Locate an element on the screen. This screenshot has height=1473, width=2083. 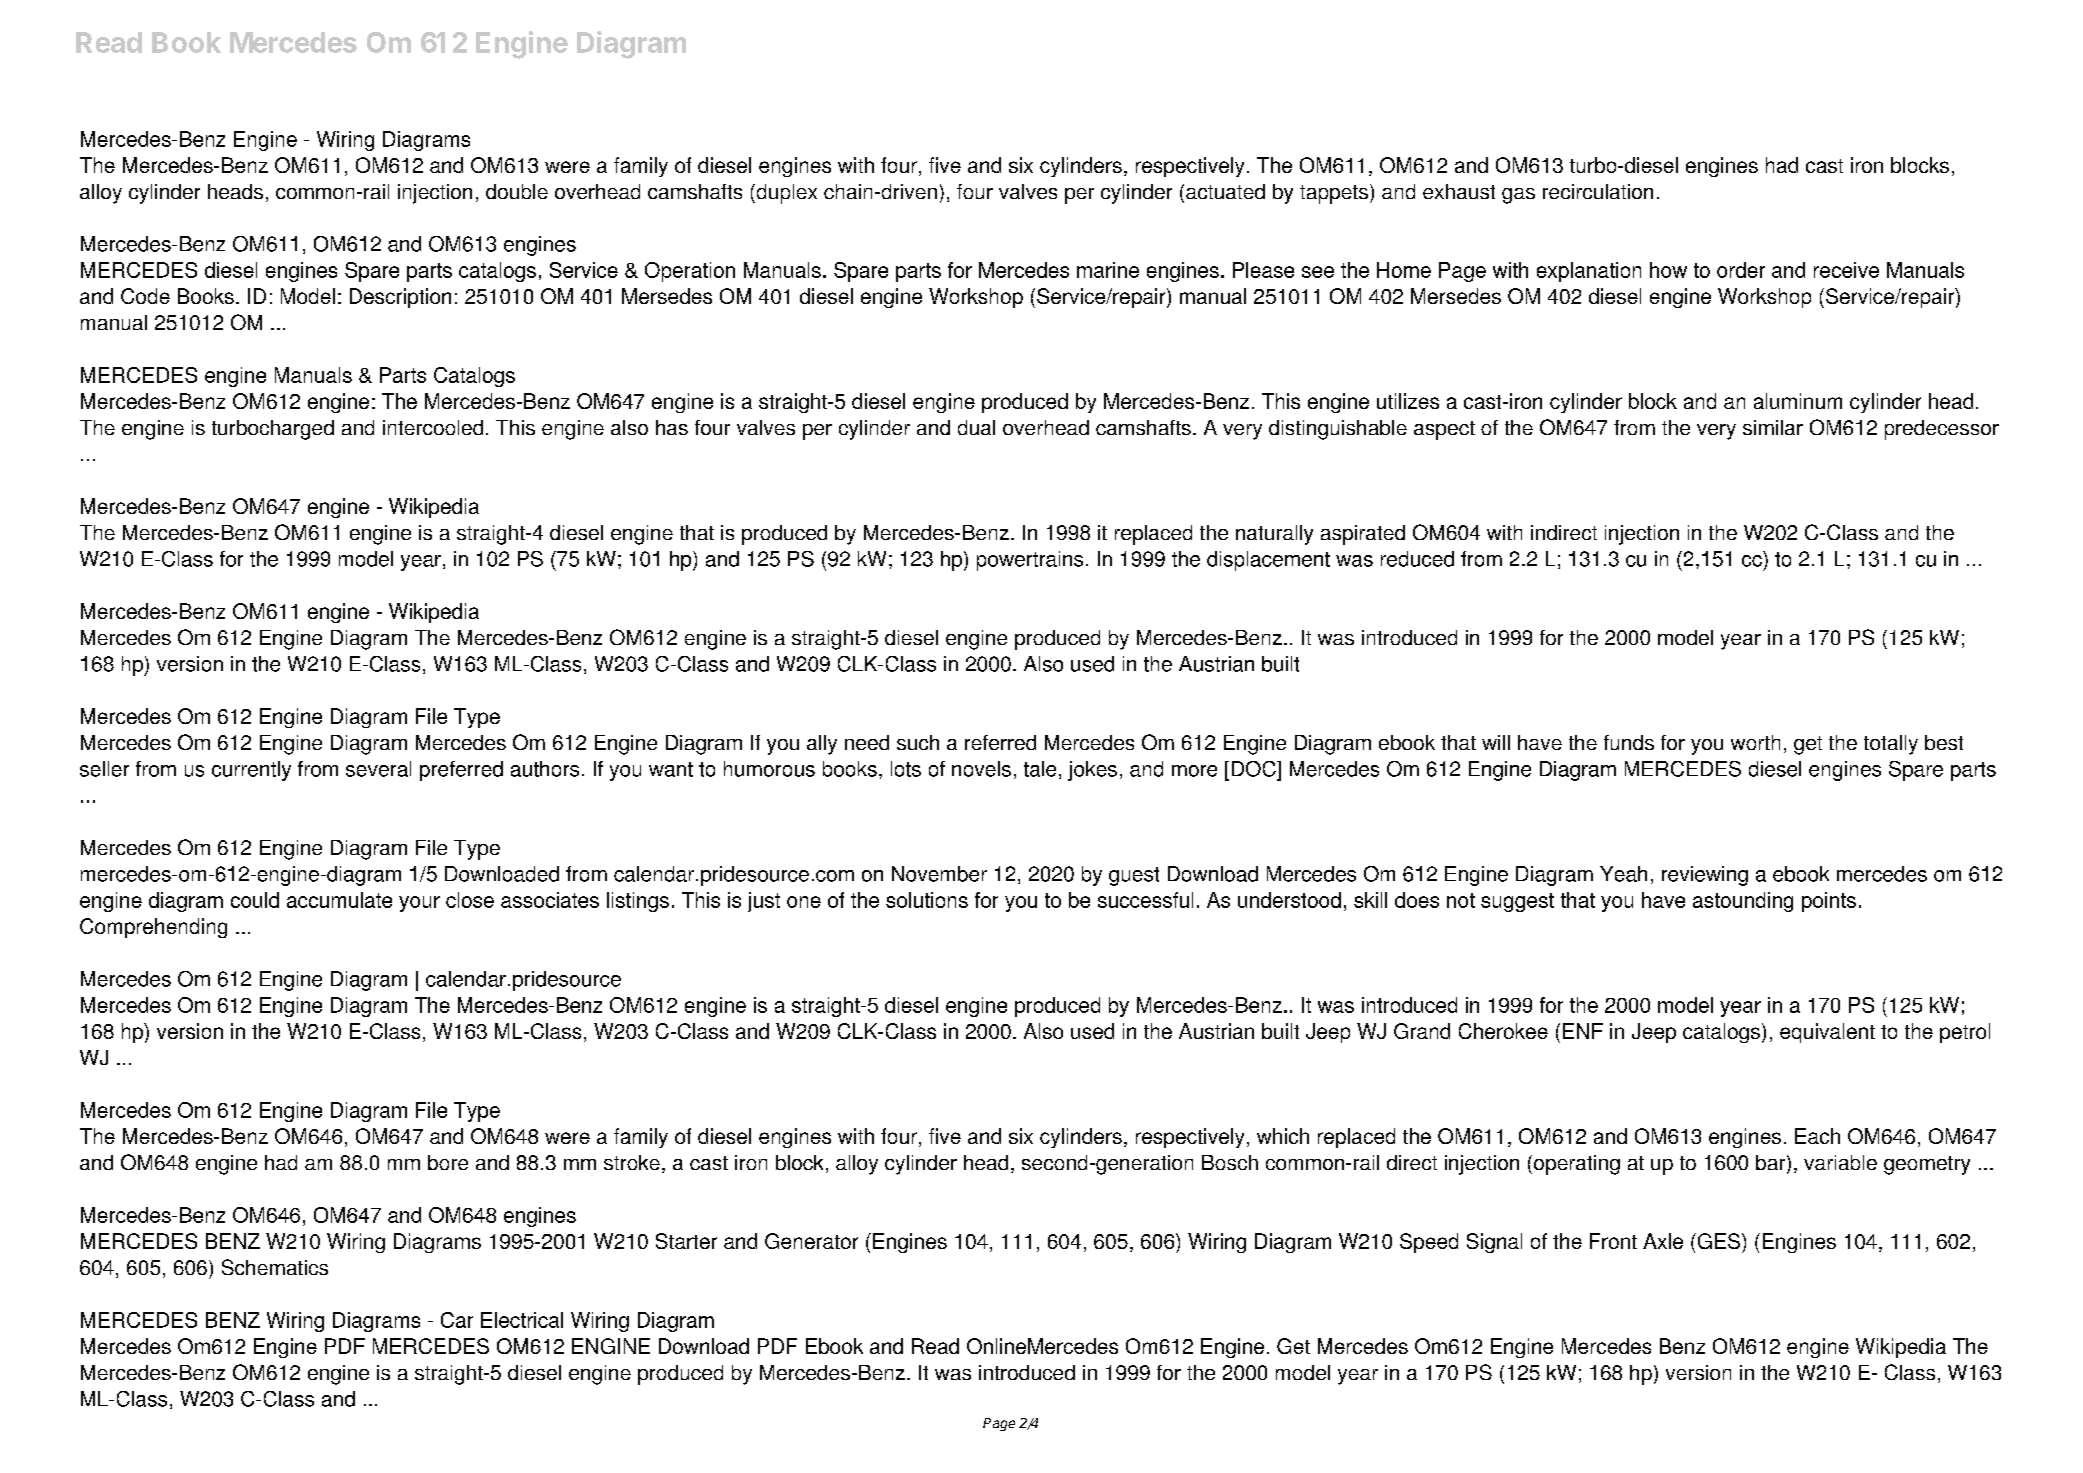
tale is located at coordinates (1040, 769).
